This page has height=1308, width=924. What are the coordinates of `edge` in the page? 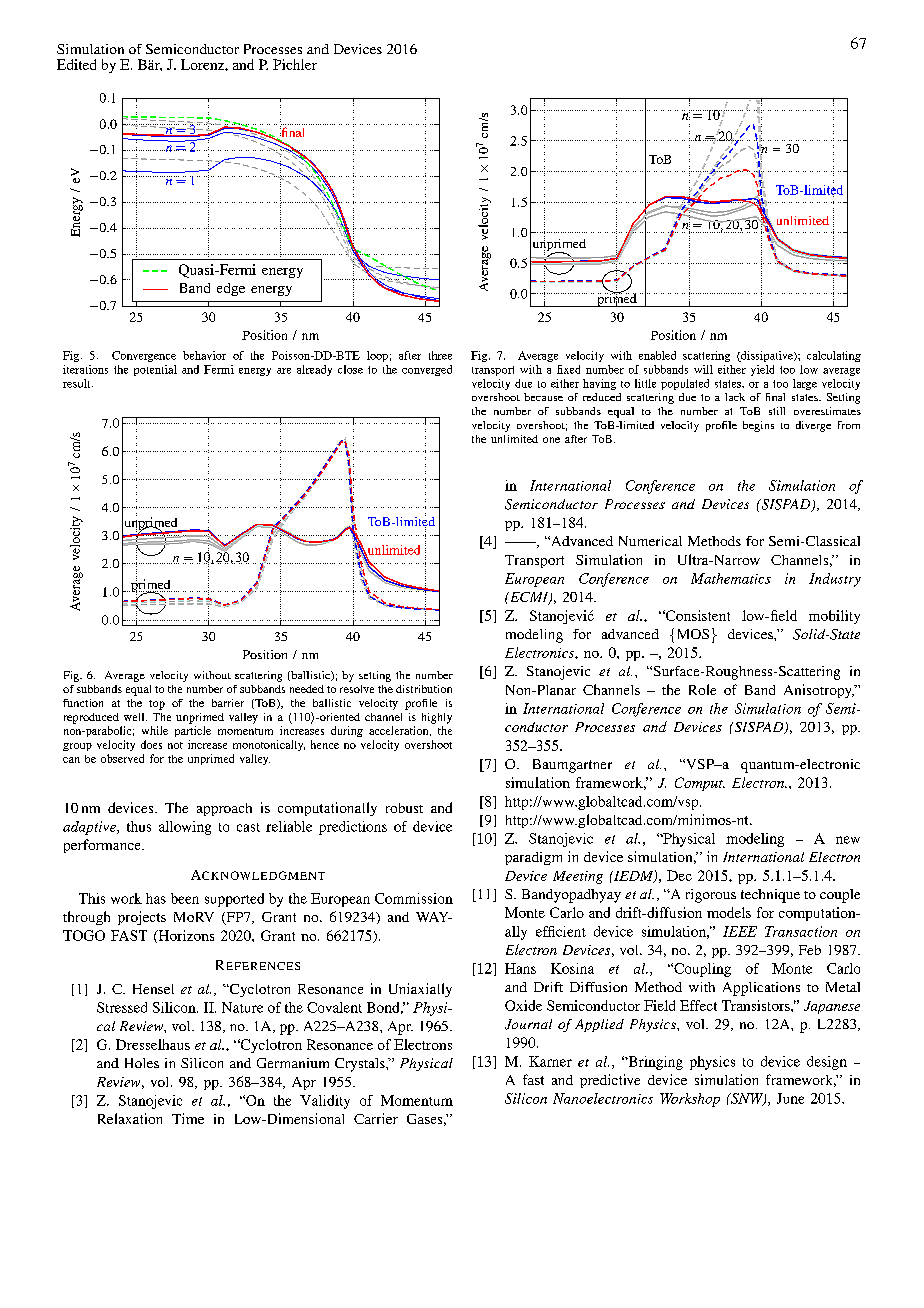 It's located at (231, 289).
